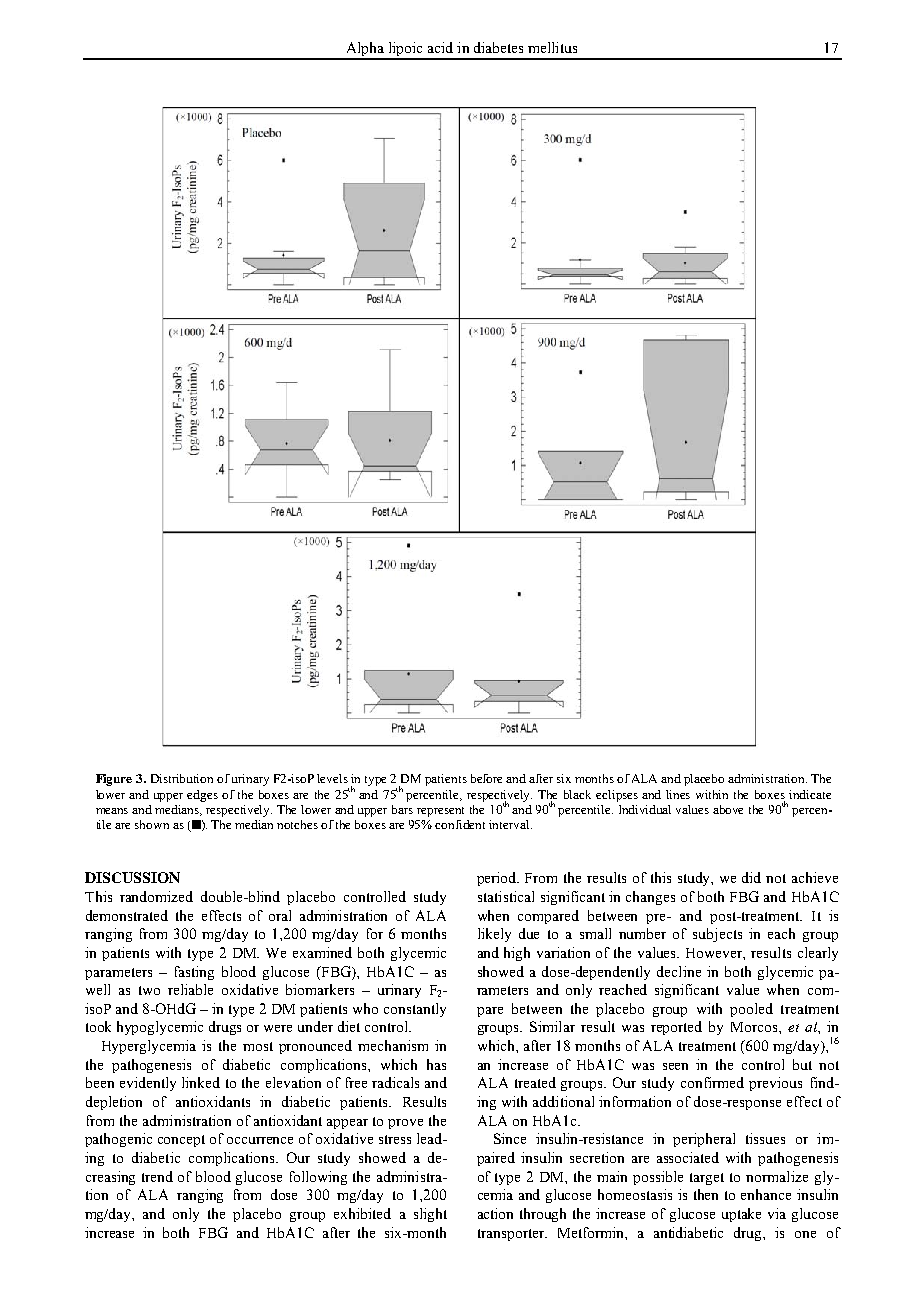 This page has height=1308, width=924. I want to click on mellitus, so click(552, 47).
